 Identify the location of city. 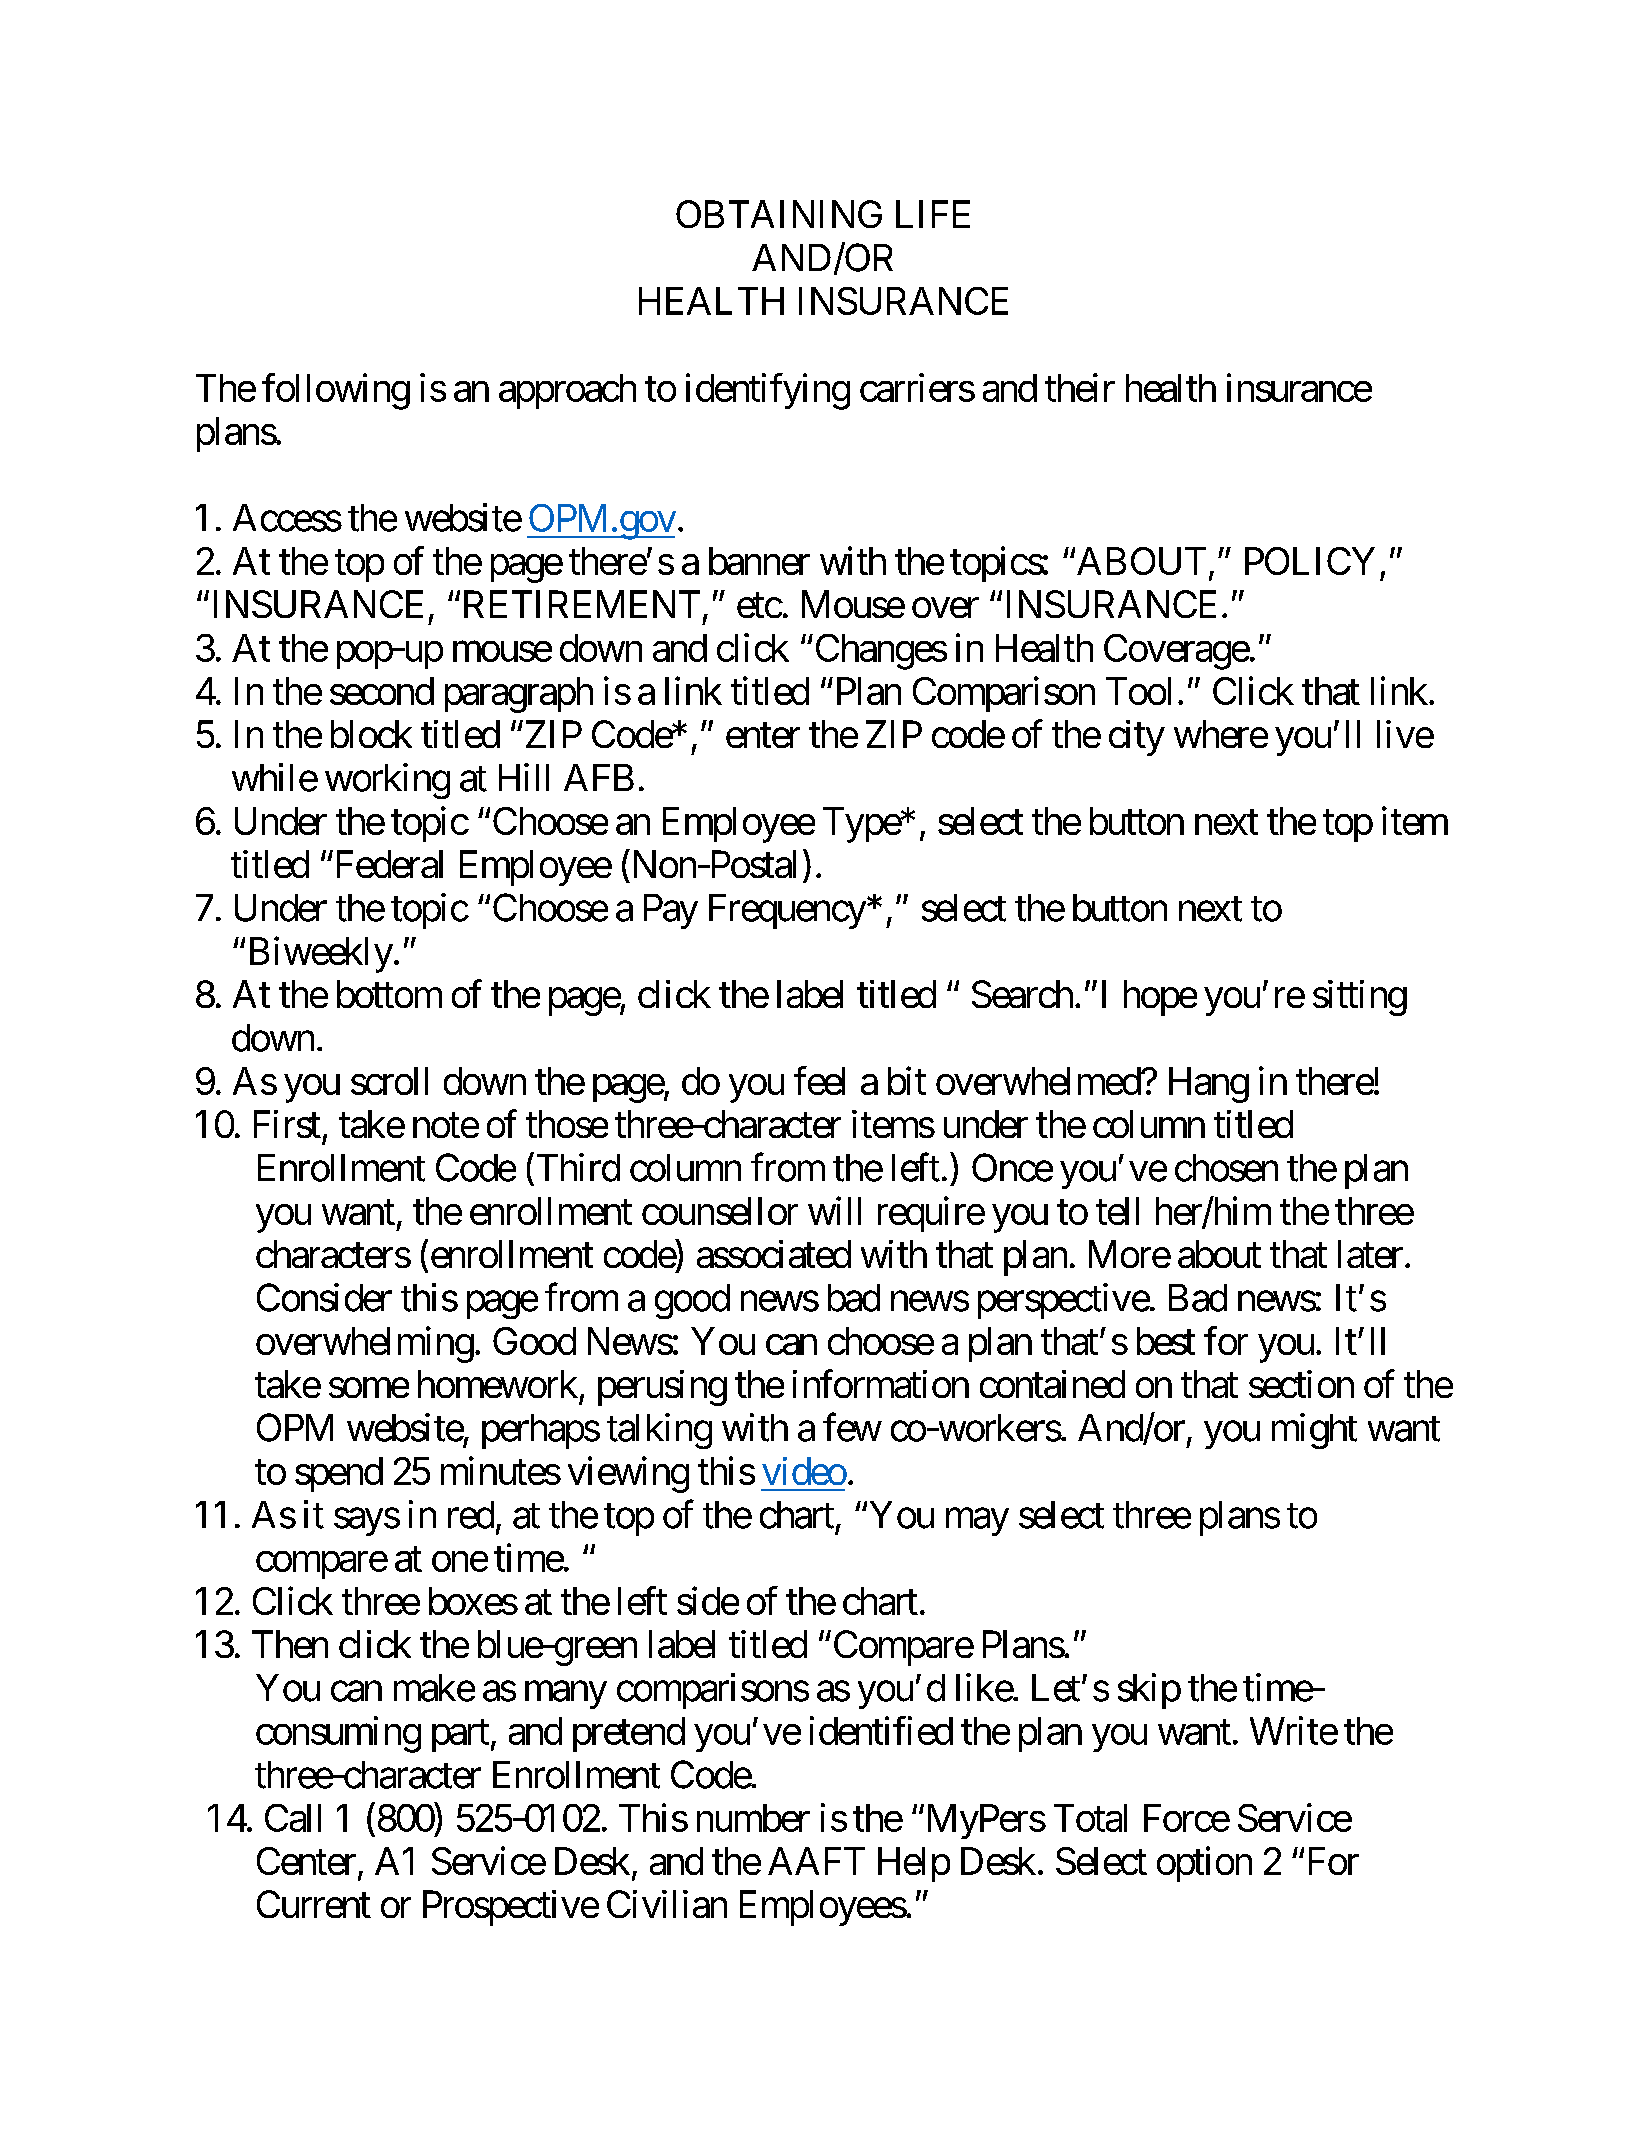
(1137, 738).
